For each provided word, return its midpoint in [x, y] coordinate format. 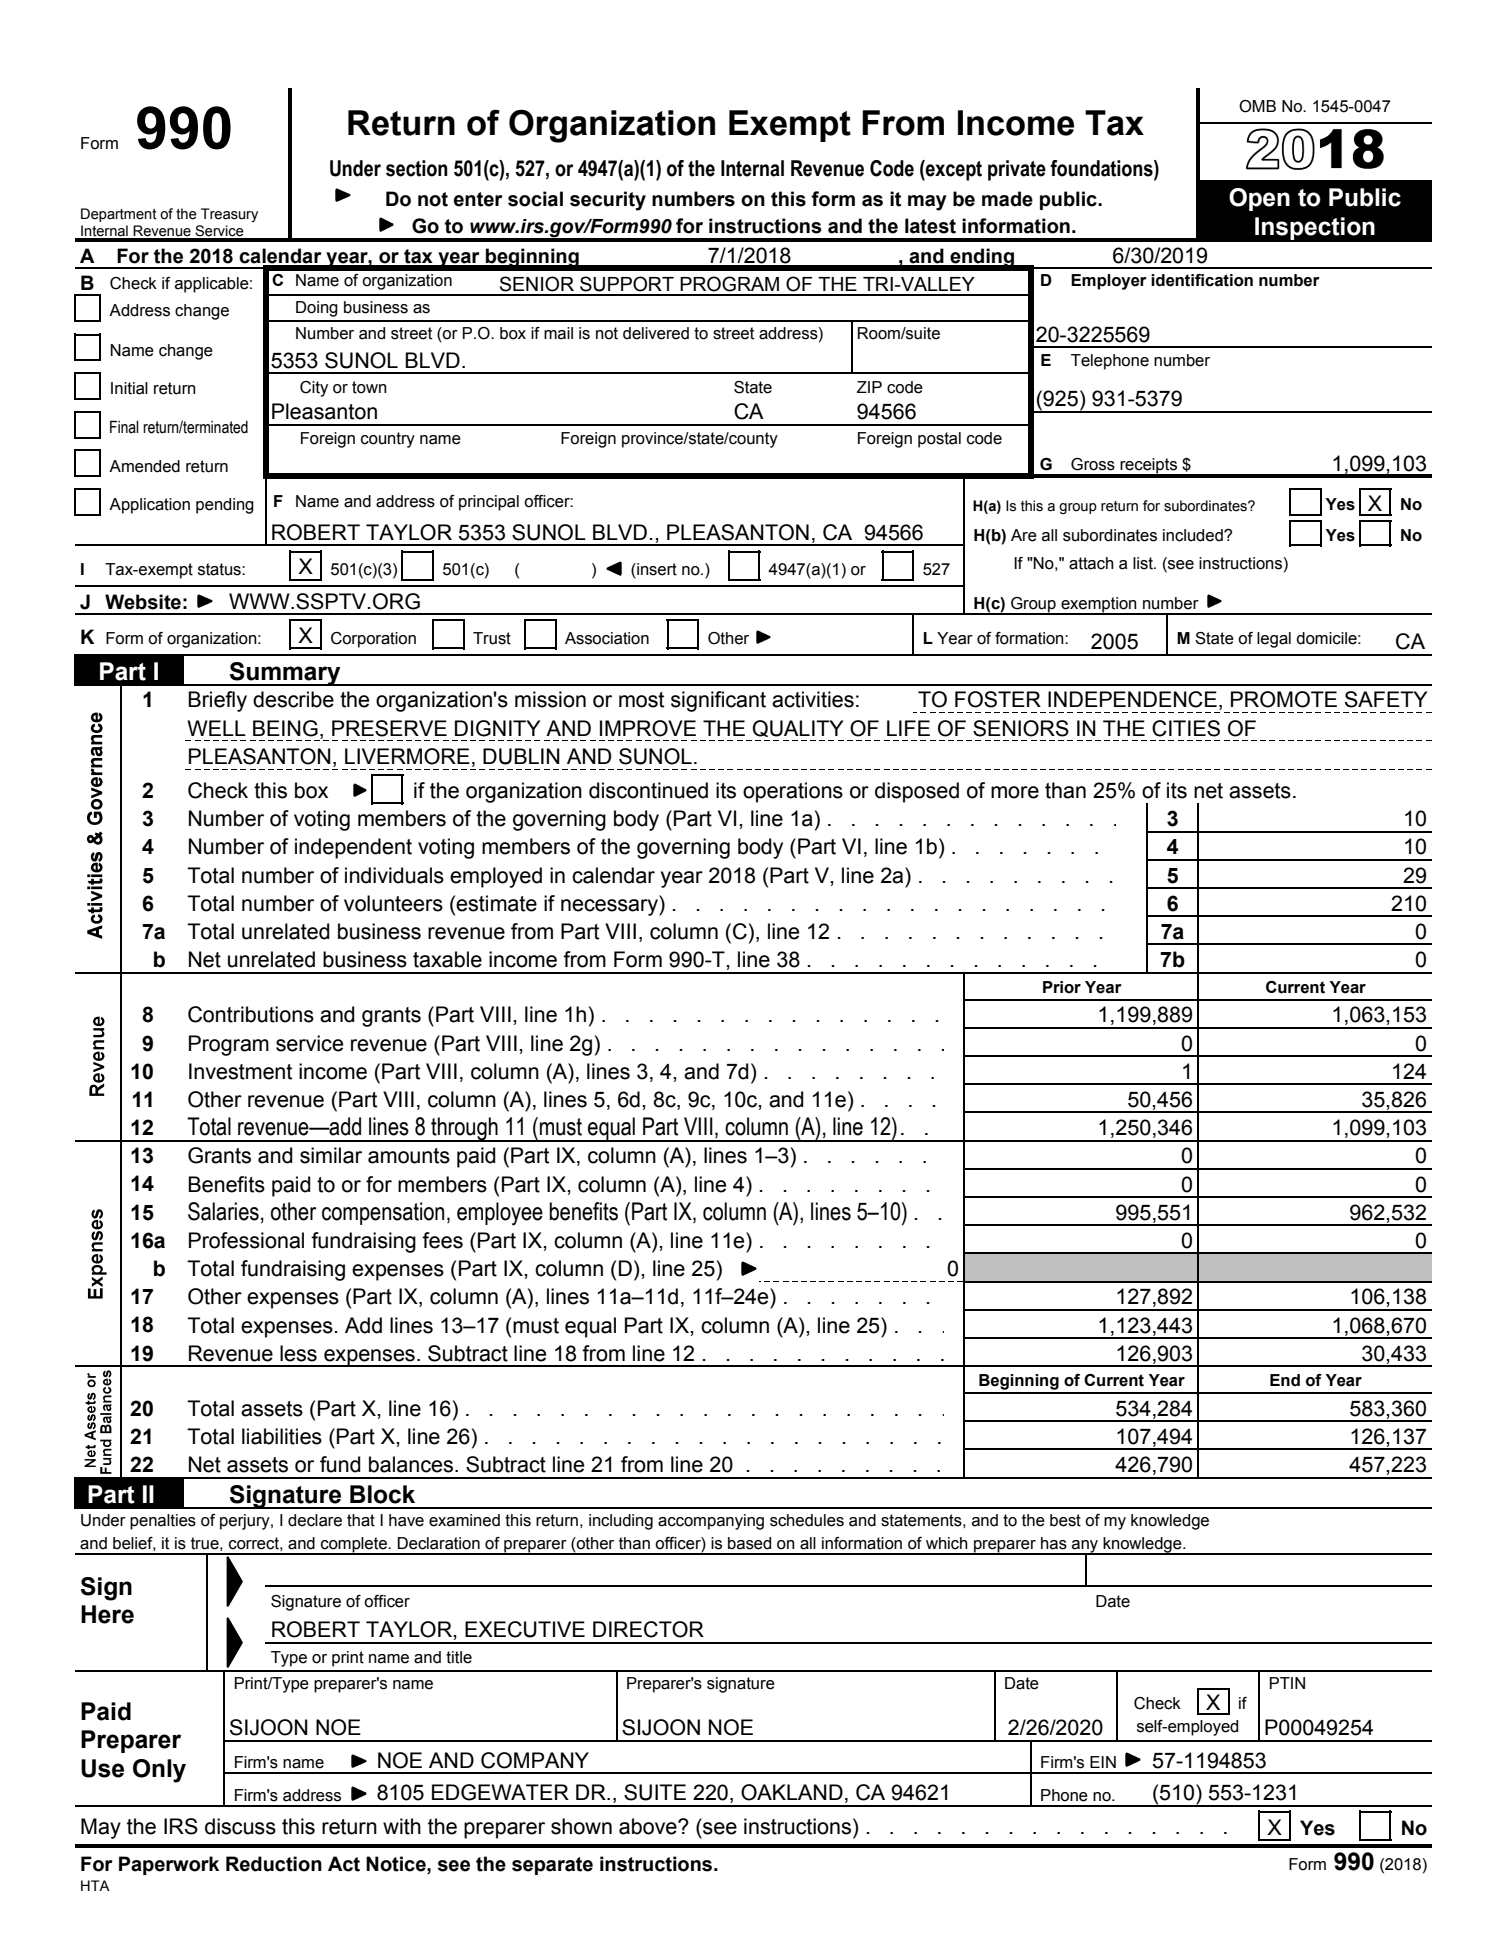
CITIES [1186, 728]
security [608, 201]
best [1065, 1520]
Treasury [229, 215]
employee [500, 1214]
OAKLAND [792, 1792]
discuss [240, 1826]
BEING [285, 728]
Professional [246, 1240]
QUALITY [798, 728]
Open [1259, 199]
